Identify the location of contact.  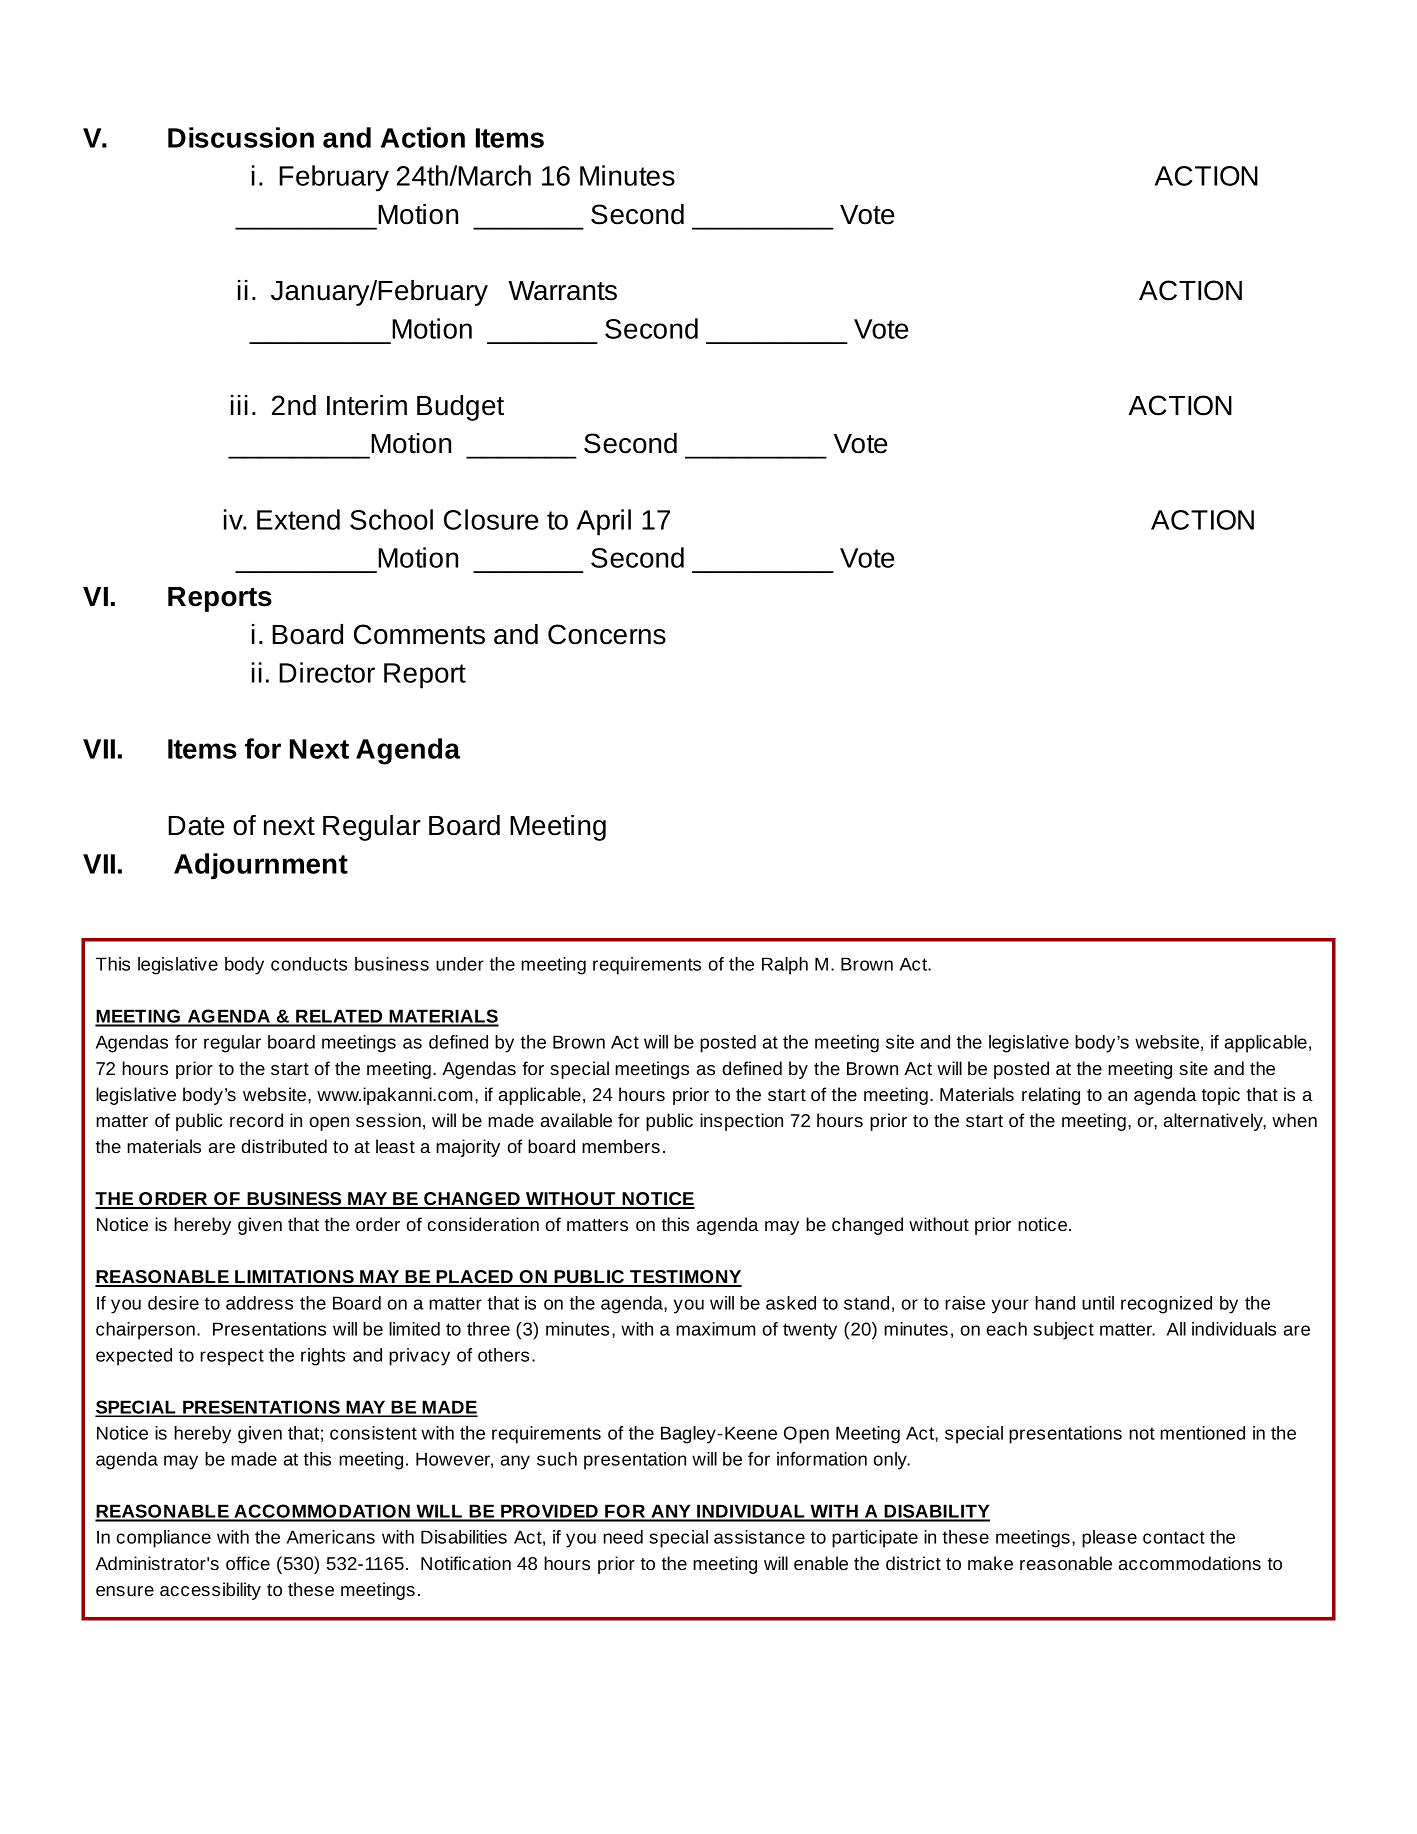
(1174, 1537).
